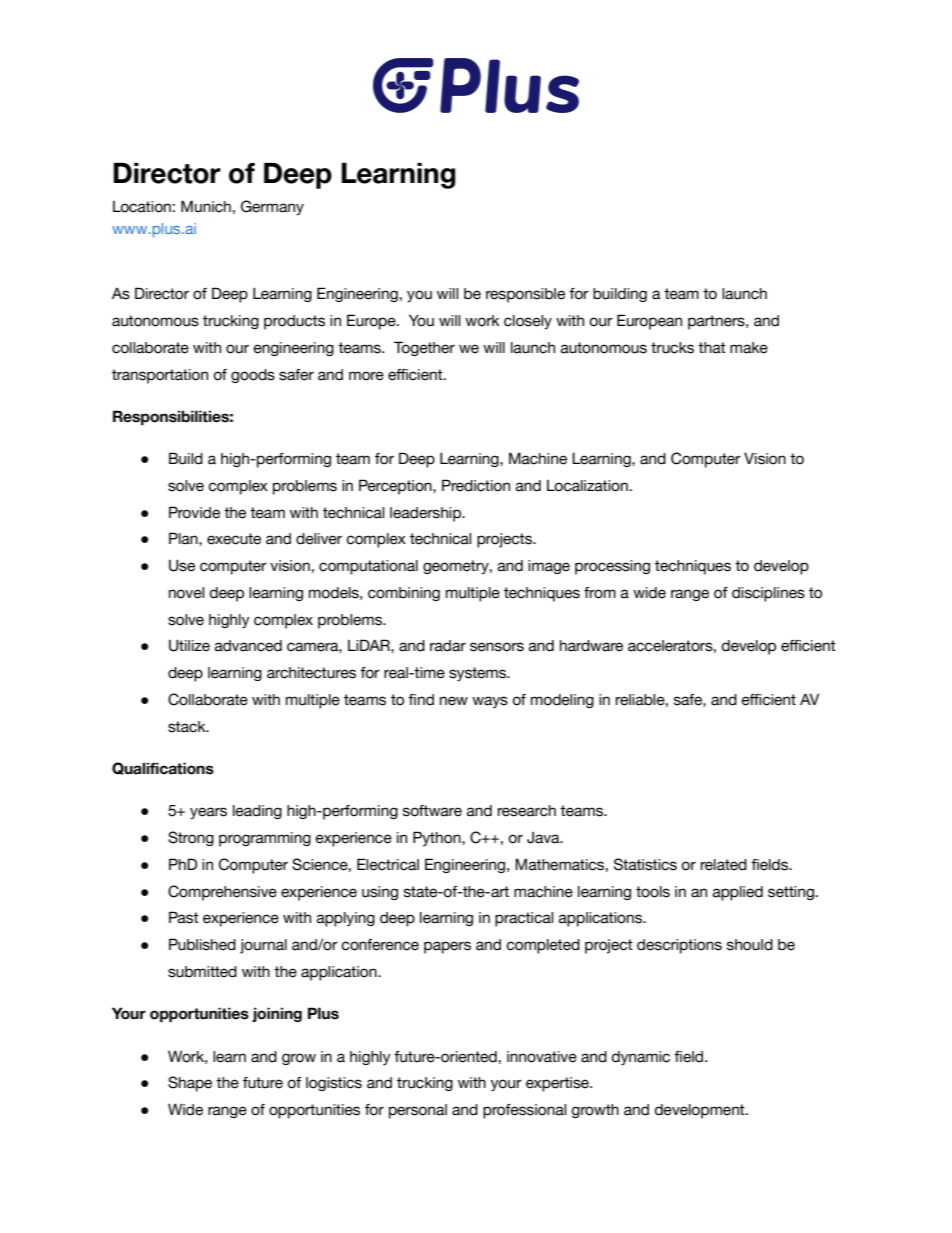  I want to click on responsible, so click(525, 295).
